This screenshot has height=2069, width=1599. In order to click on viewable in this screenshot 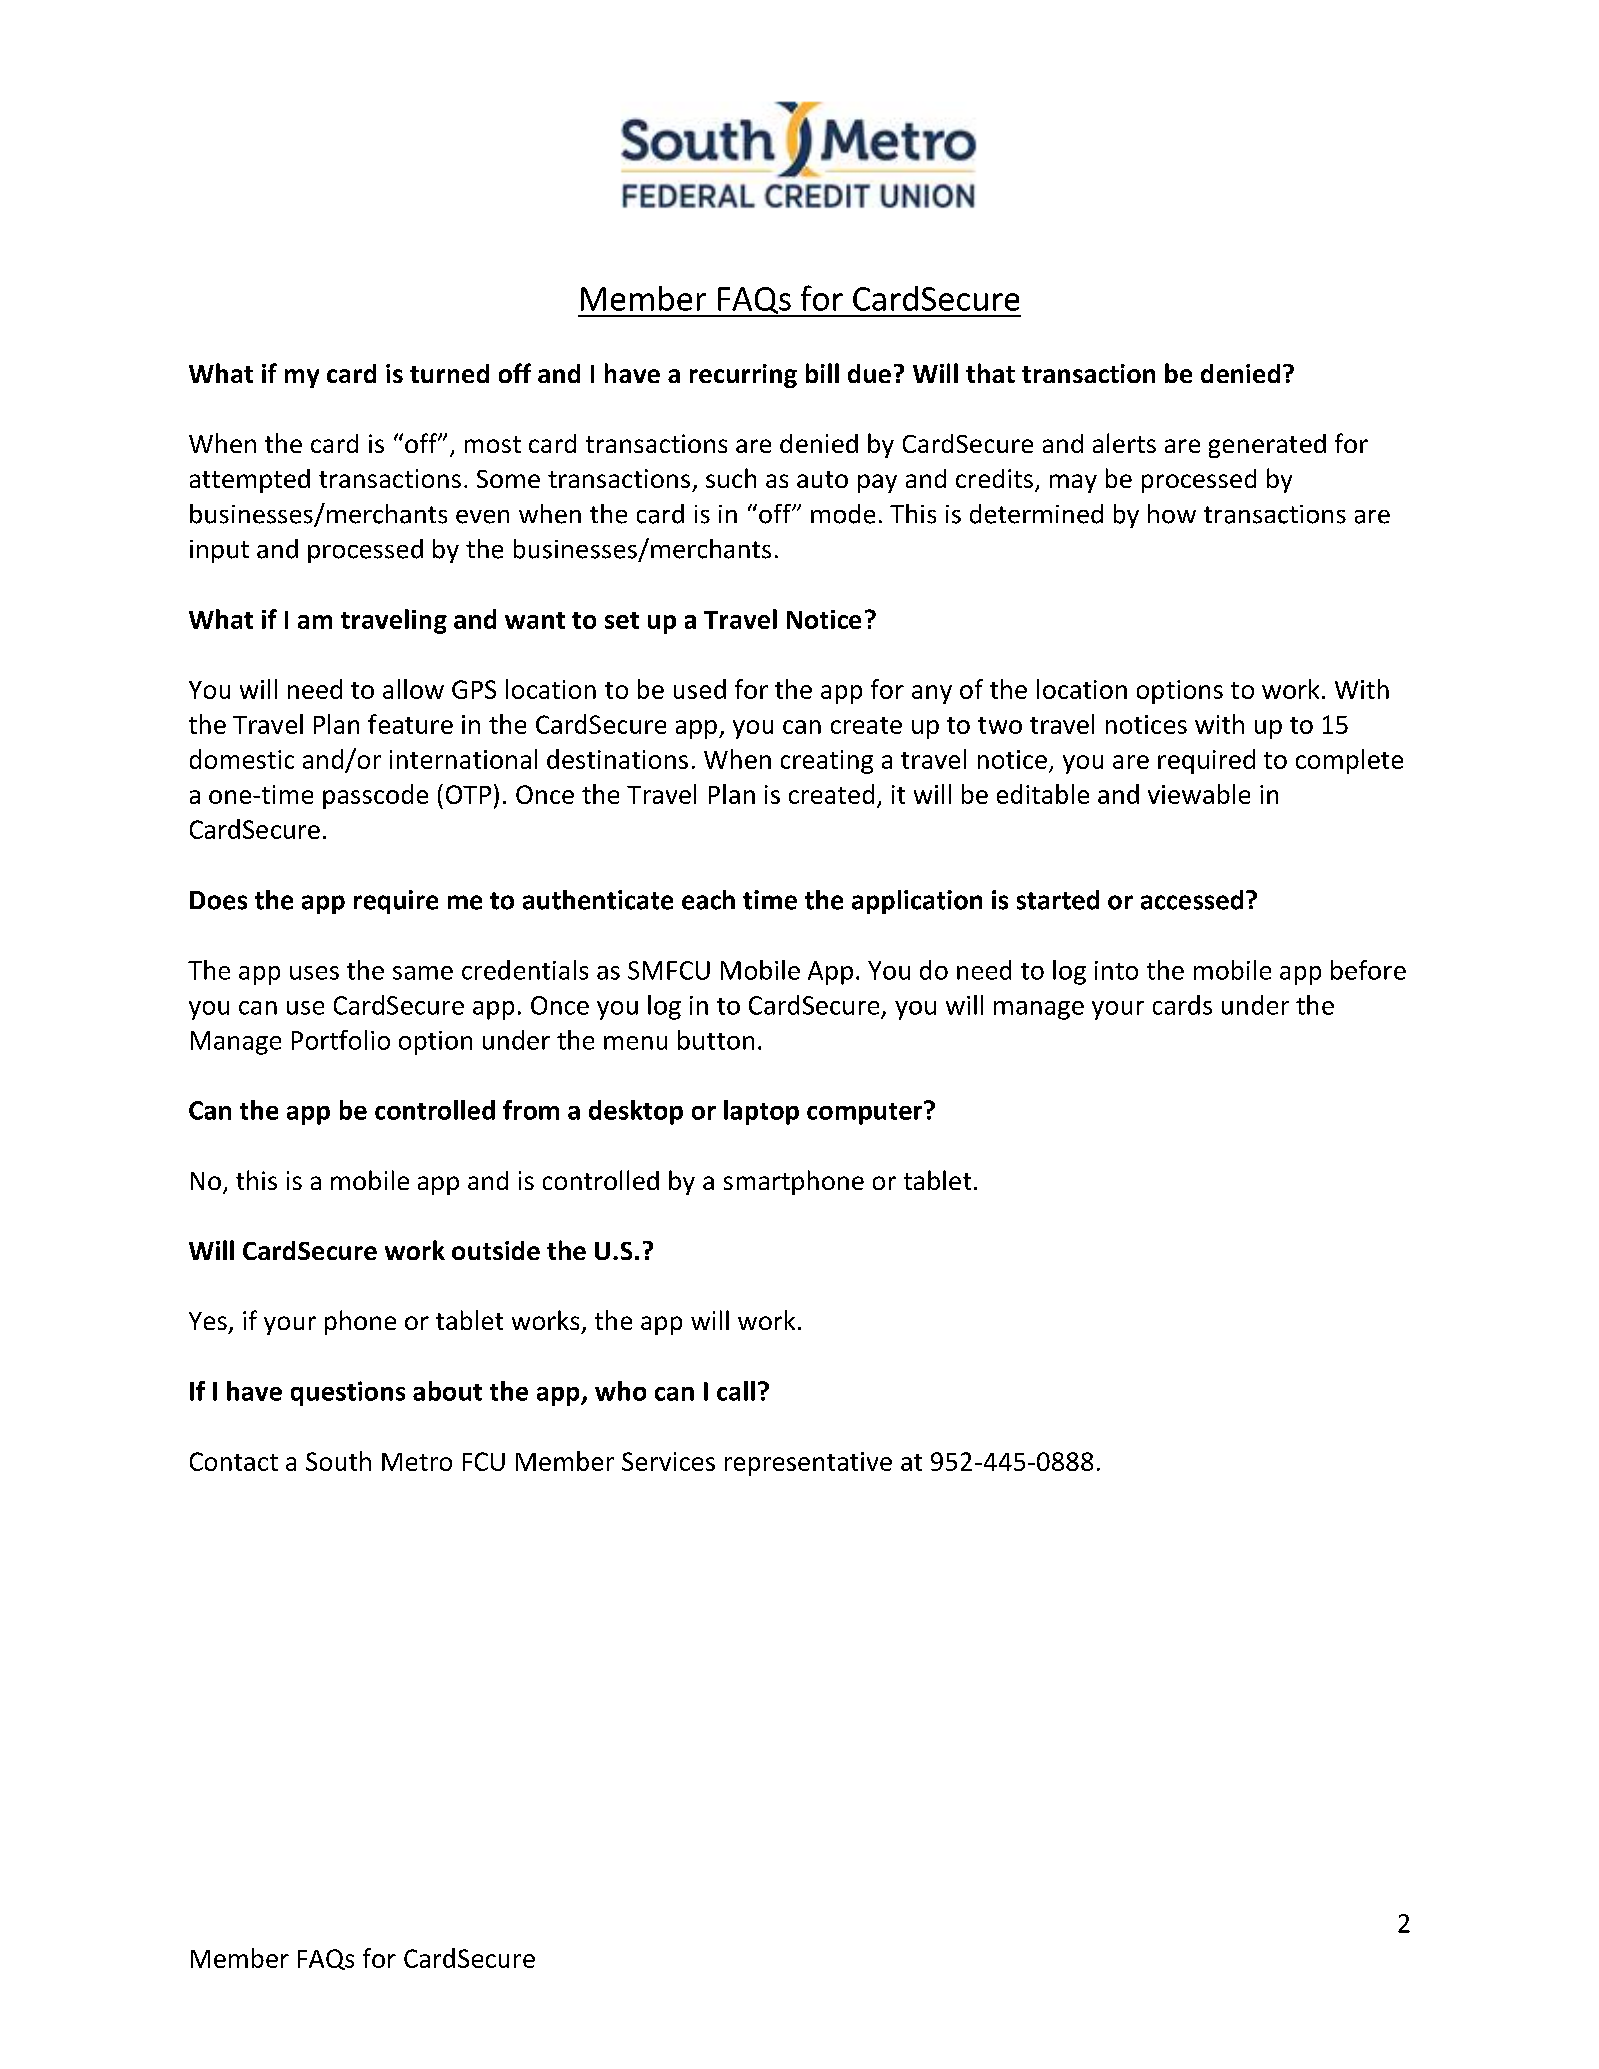, I will do `click(1199, 794)`.
